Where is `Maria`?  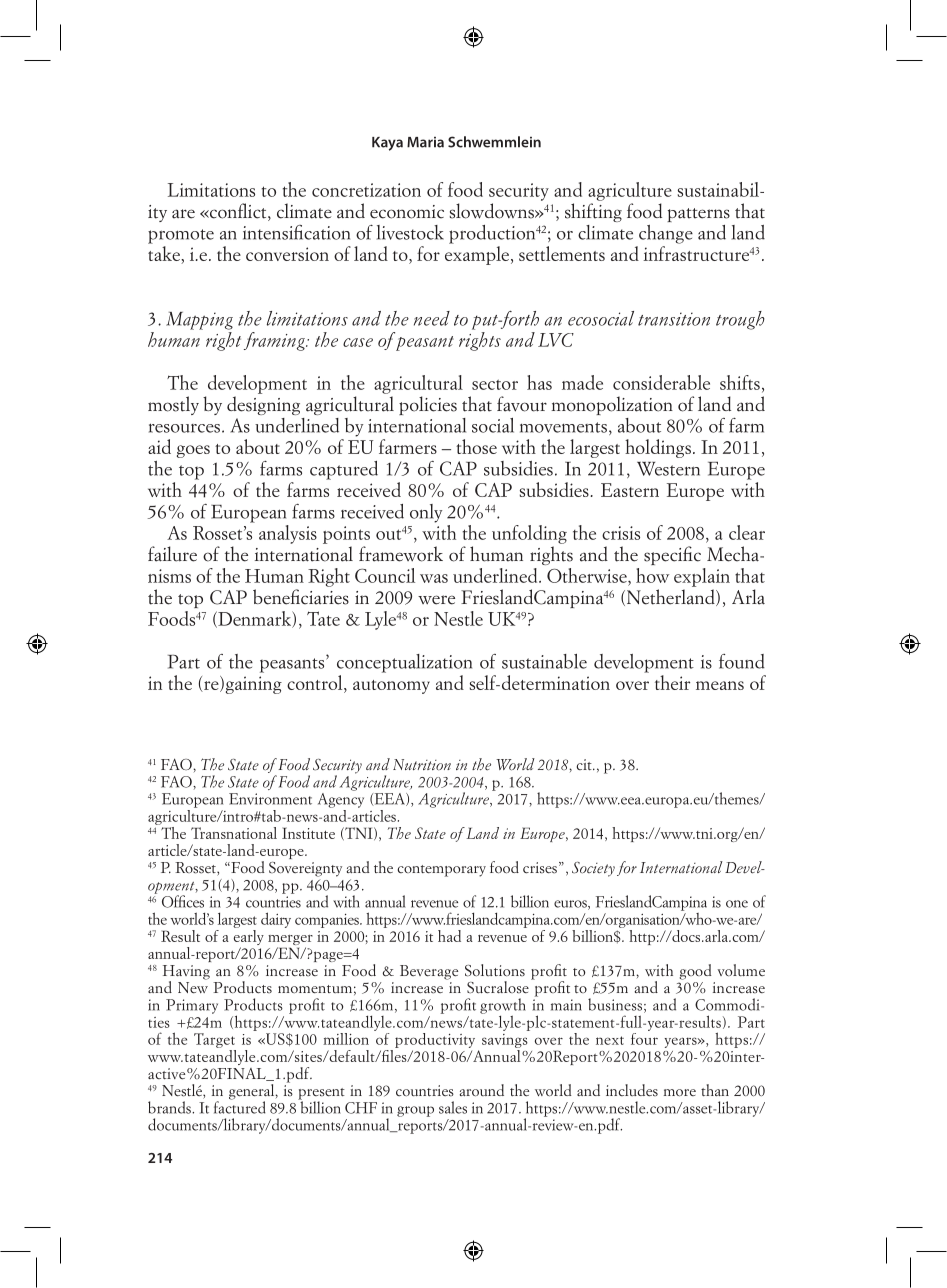 Maria is located at coordinates (425, 142).
